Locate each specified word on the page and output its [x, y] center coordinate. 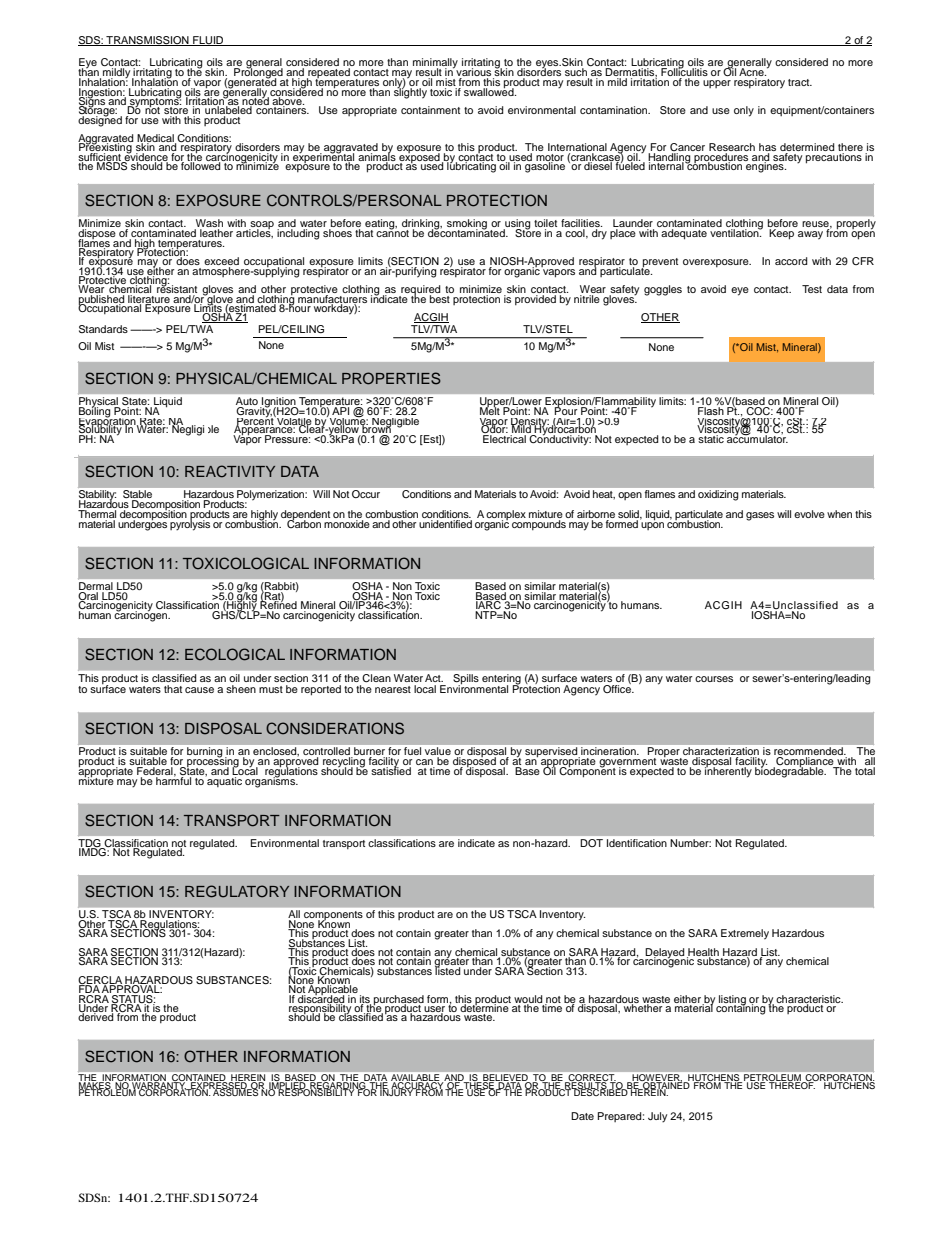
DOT [592, 843]
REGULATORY [237, 891]
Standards [103, 329]
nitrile [588, 297]
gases [760, 516]
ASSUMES [236, 1091]
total [865, 771]
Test [812, 289]
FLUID [208, 41]
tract [800, 82]
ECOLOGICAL [235, 654]
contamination [615, 110]
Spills [466, 680]
